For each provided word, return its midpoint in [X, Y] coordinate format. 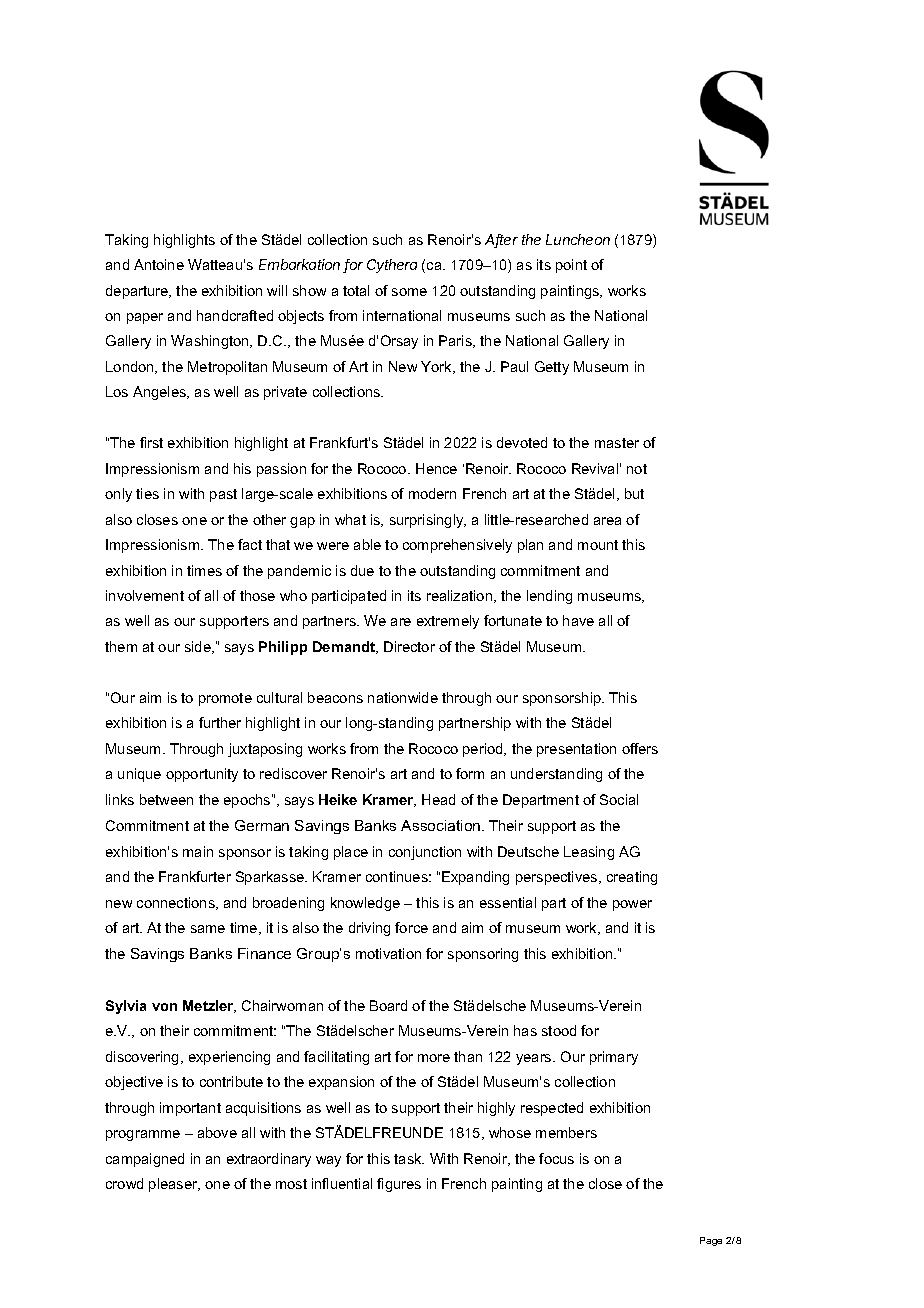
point [571, 266]
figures [399, 1185]
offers [640, 748]
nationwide [403, 697]
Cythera [392, 266]
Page [711, 1241]
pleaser [174, 1185]
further [220, 722]
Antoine [159, 264]
